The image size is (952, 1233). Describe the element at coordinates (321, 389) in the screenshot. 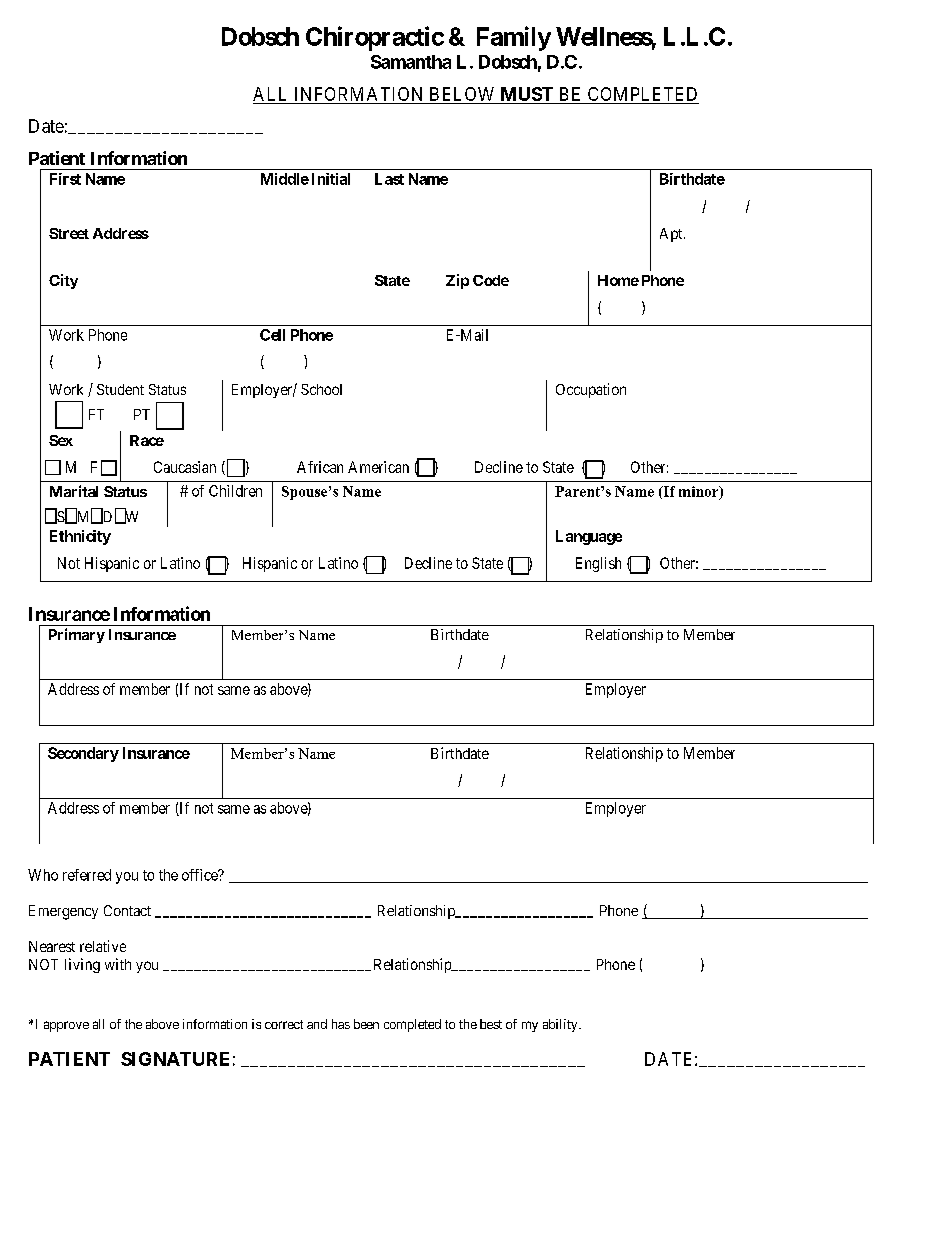

I see `School` at that location.
